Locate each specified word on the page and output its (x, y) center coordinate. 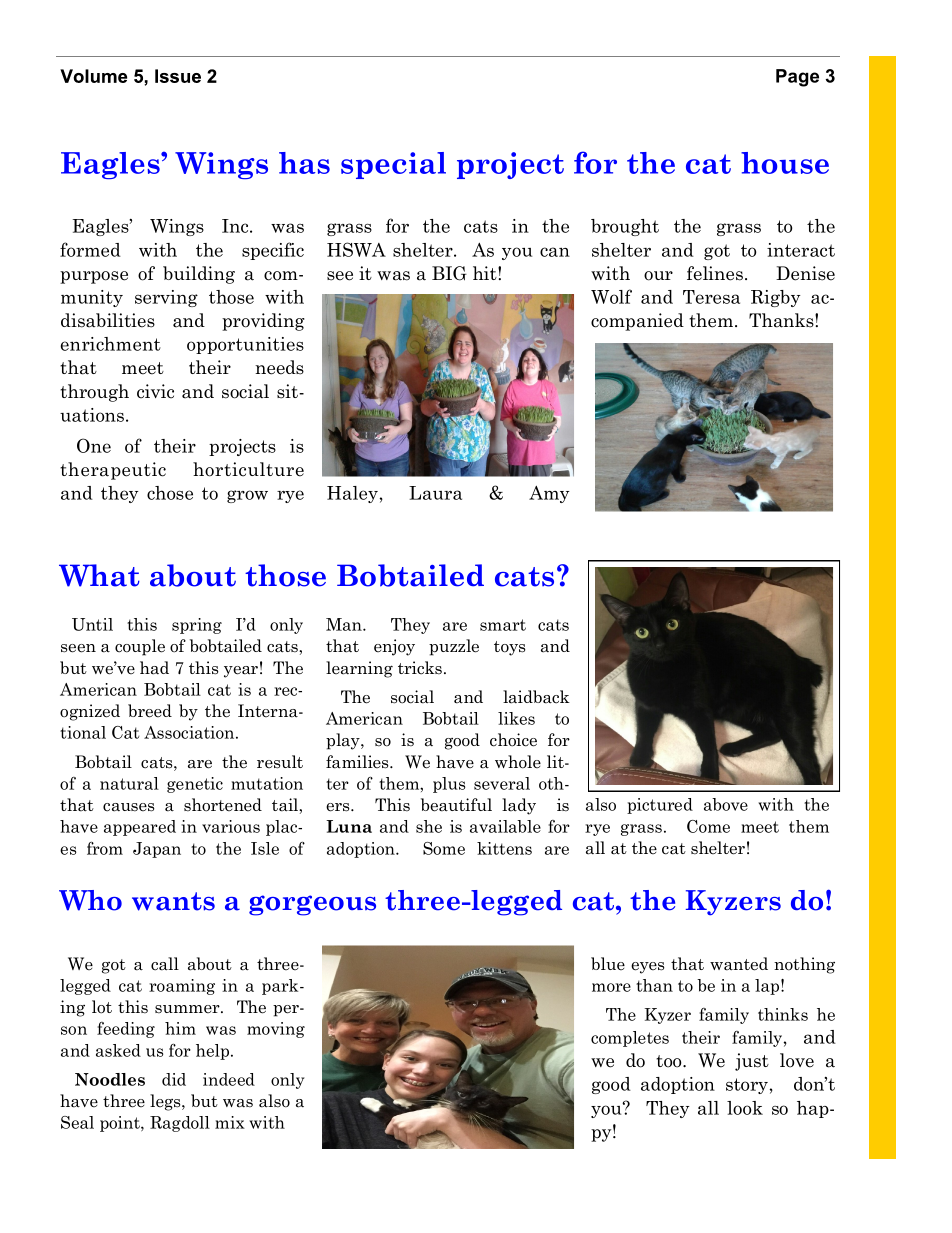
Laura (435, 493)
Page (797, 78)
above (726, 804)
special (393, 165)
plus (449, 785)
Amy (549, 494)
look (745, 1108)
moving (276, 1030)
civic (155, 391)
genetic (195, 785)
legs (166, 1102)
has (304, 163)
